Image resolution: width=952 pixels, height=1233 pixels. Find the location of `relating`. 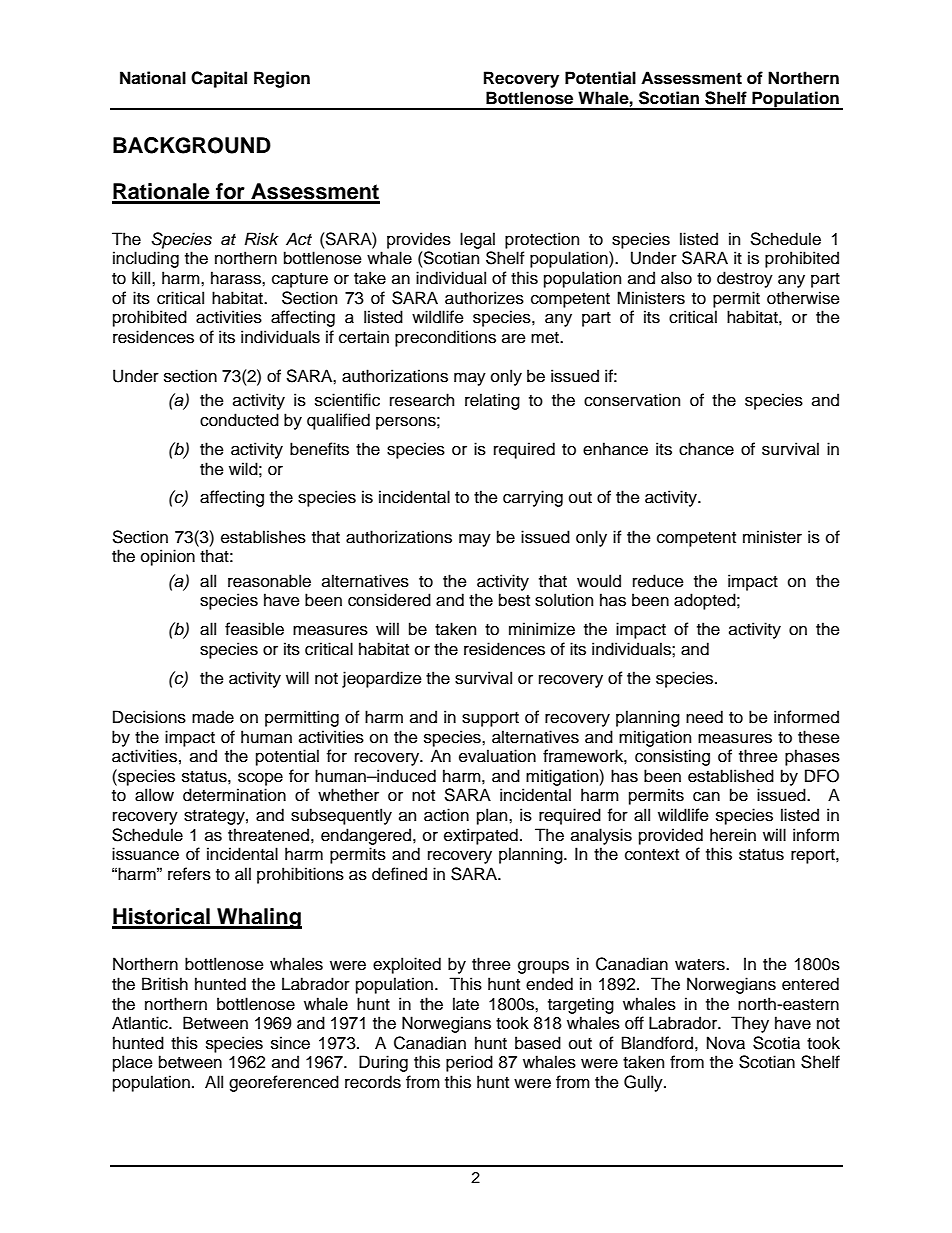

relating is located at coordinates (492, 401).
